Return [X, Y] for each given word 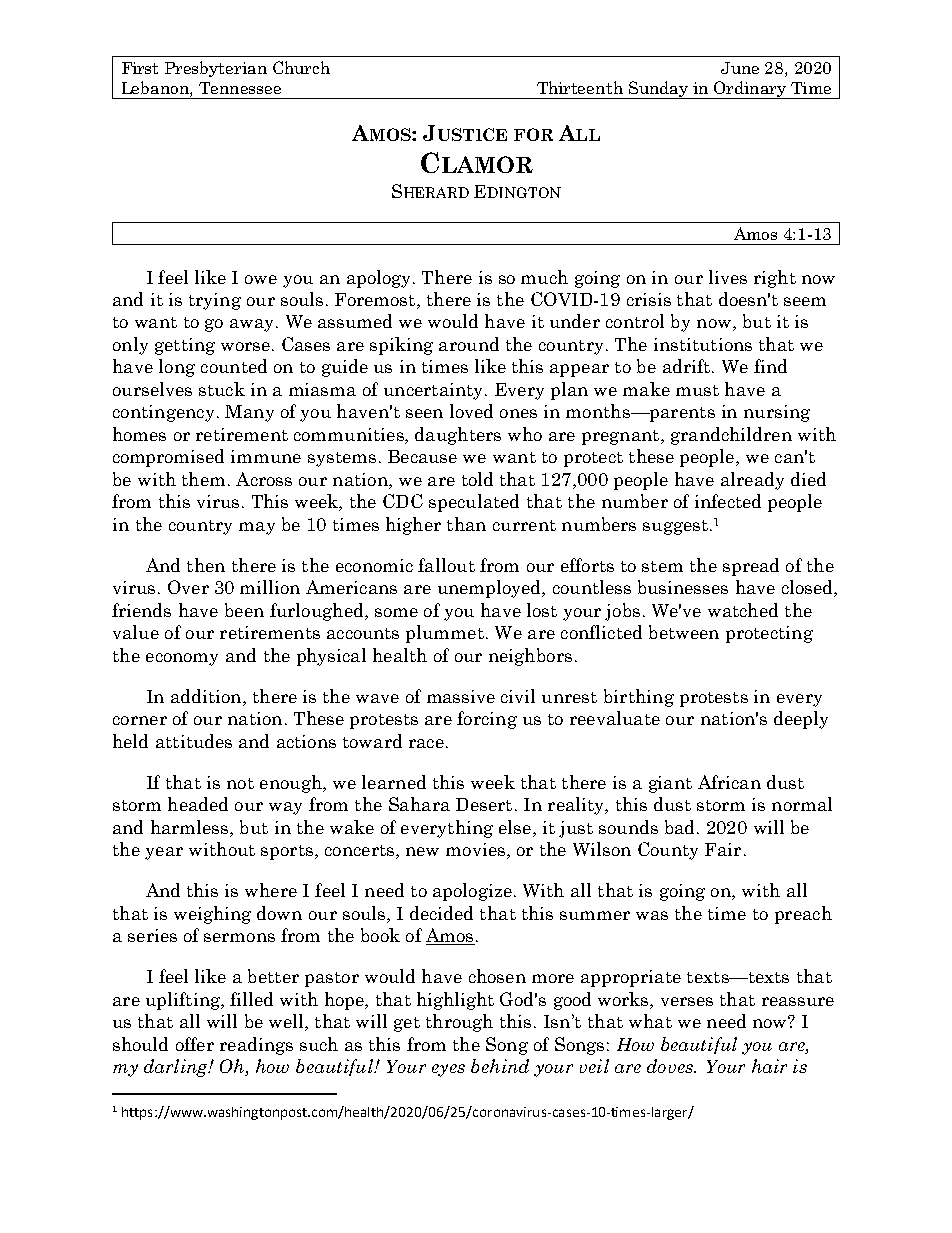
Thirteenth [580, 87]
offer [195, 1044]
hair [769, 1066]
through [459, 1023]
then [206, 565]
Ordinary [750, 90]
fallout [446, 565]
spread [751, 567]
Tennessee [240, 88]
